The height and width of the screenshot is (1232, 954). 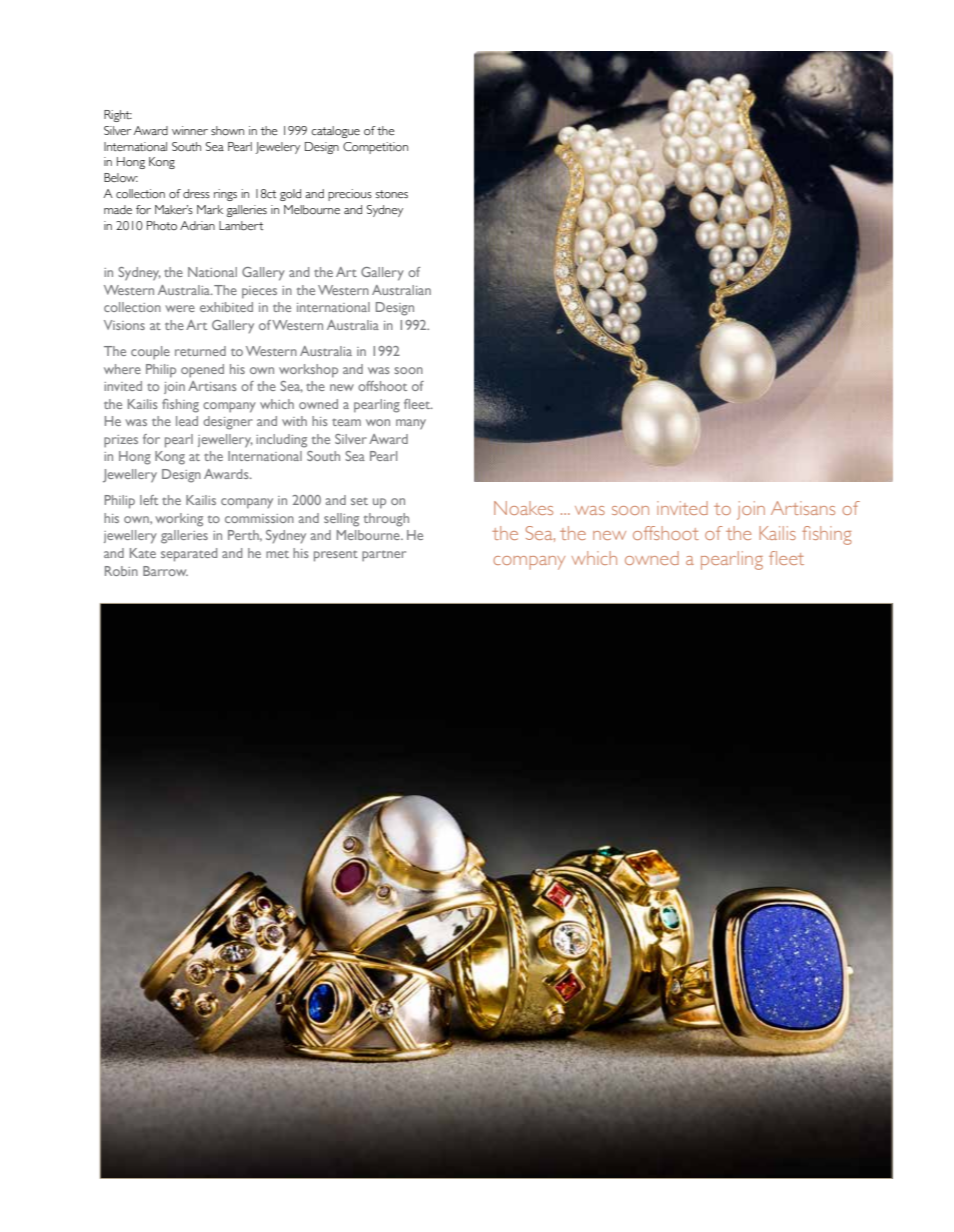 I want to click on pieces, so click(x=259, y=292).
